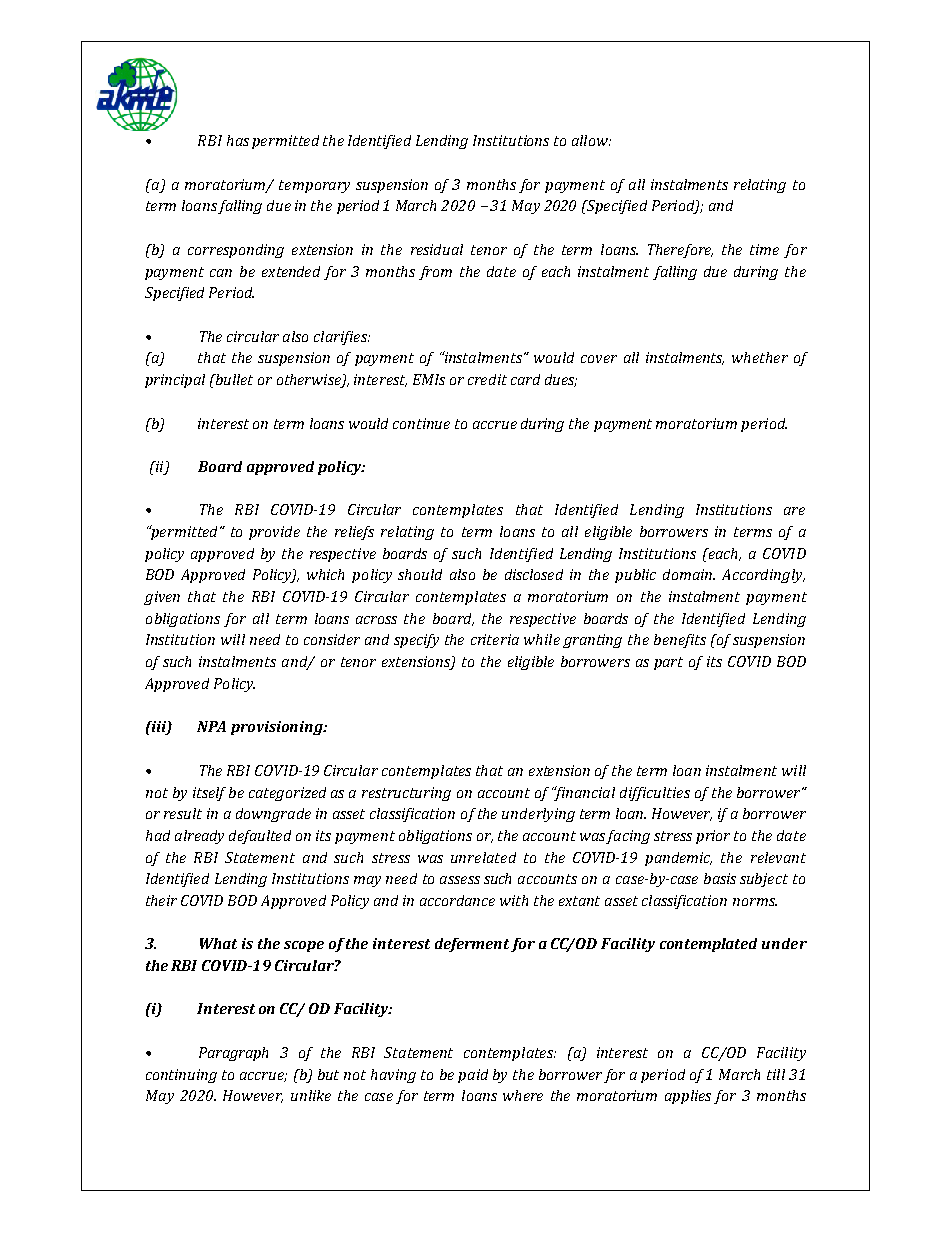 The width and height of the screenshot is (952, 1233). What do you see at coordinates (175, 381) in the screenshot?
I see `principal` at bounding box center [175, 381].
